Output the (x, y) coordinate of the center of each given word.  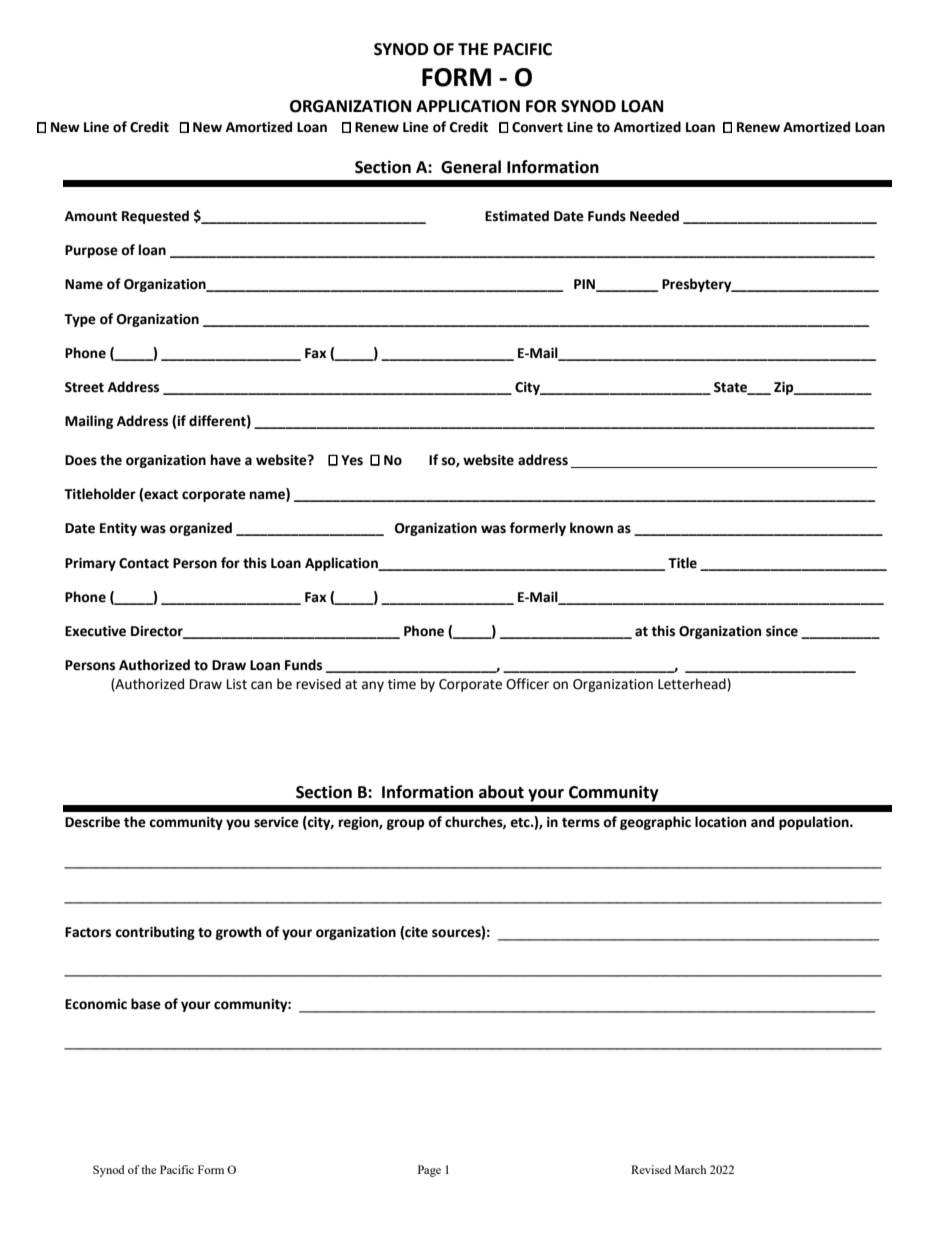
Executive (95, 631)
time (402, 684)
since (782, 631)
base (146, 1004)
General (471, 167)
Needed (654, 216)
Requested (155, 217)
